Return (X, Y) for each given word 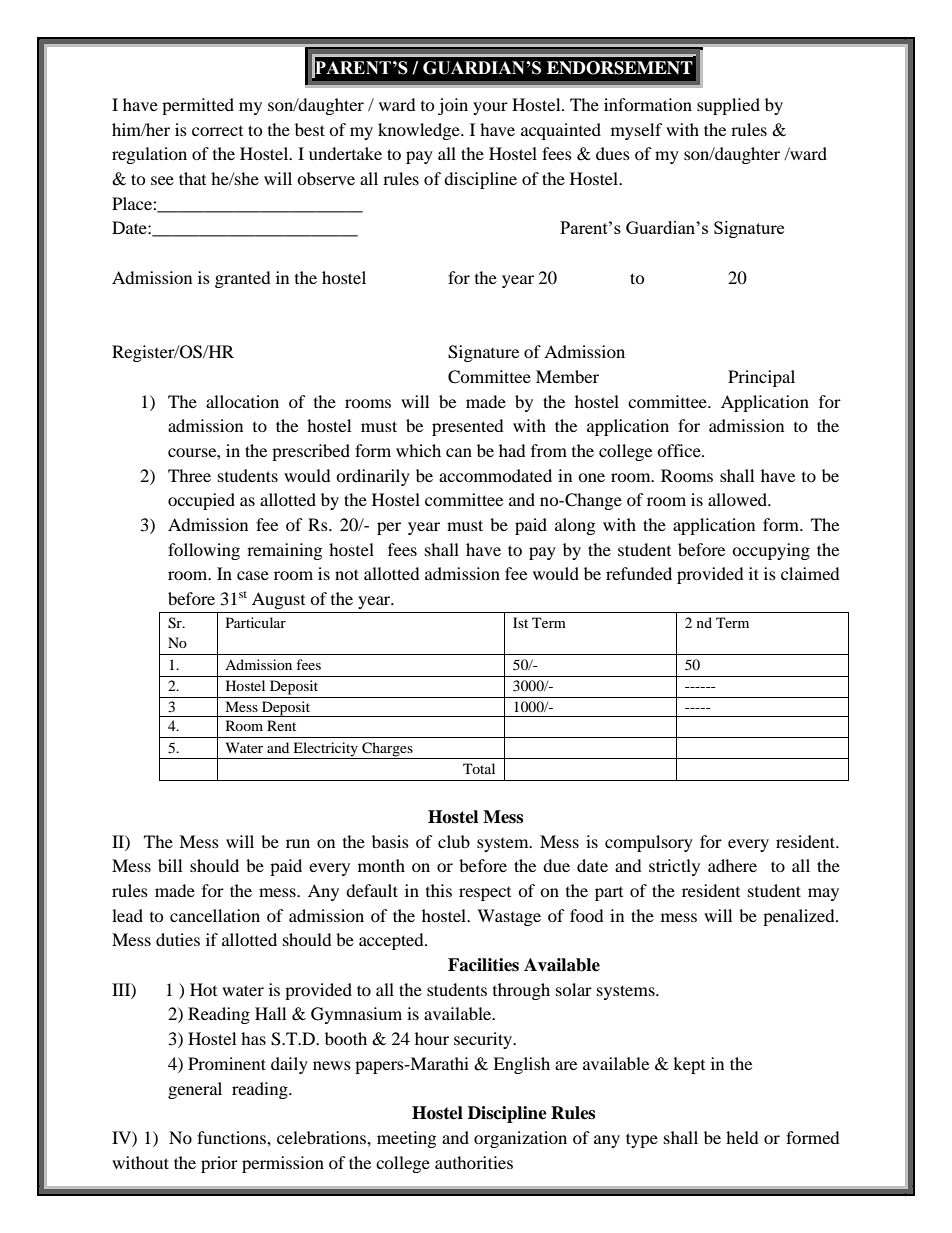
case (253, 575)
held (742, 1137)
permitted (198, 106)
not (347, 574)
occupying (771, 551)
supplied (728, 106)
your (490, 108)
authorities (474, 1162)
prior (219, 1164)
